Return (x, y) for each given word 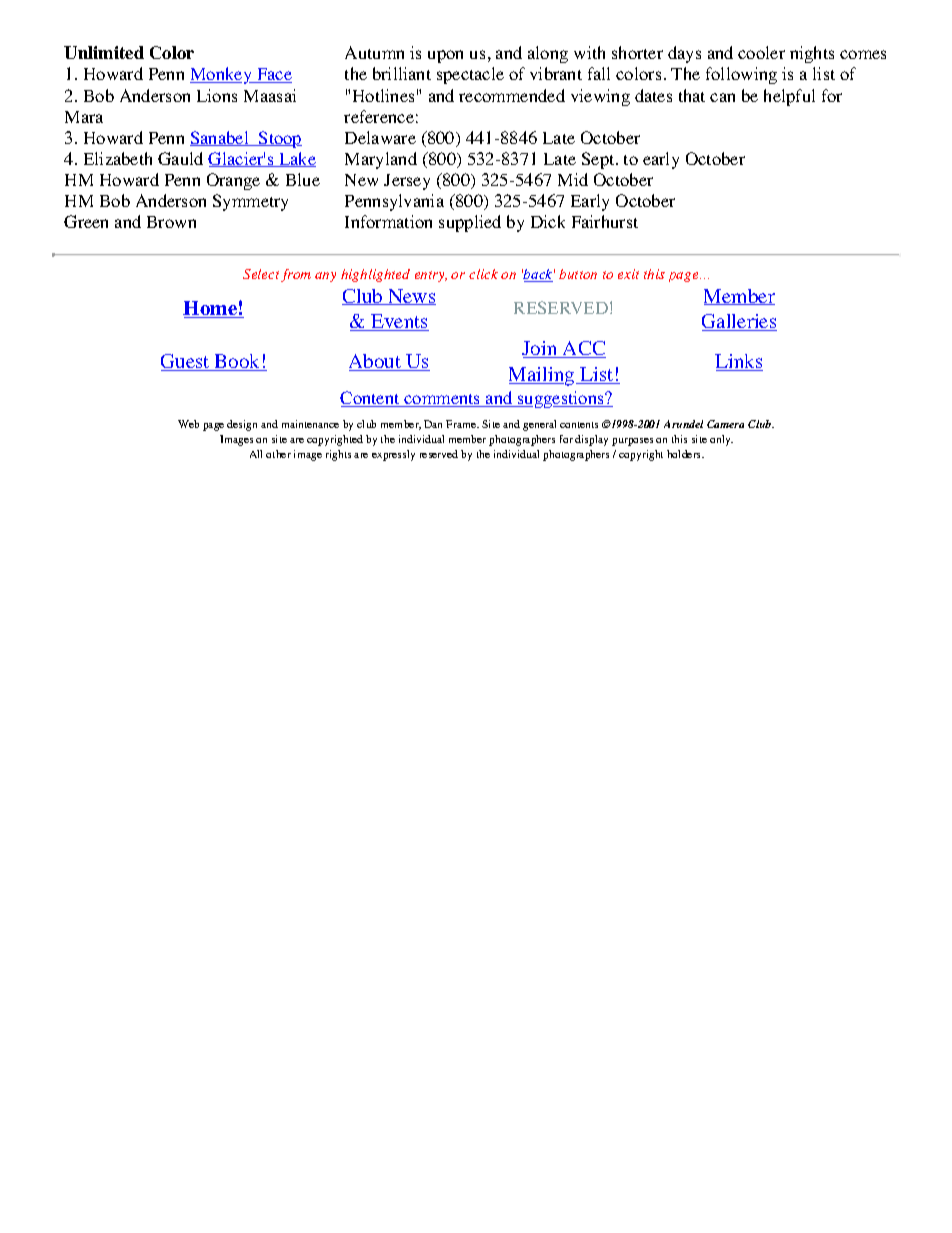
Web (188, 424)
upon (445, 56)
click (483, 274)
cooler (761, 52)
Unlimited (104, 52)
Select (261, 274)
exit (628, 274)
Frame (462, 424)
